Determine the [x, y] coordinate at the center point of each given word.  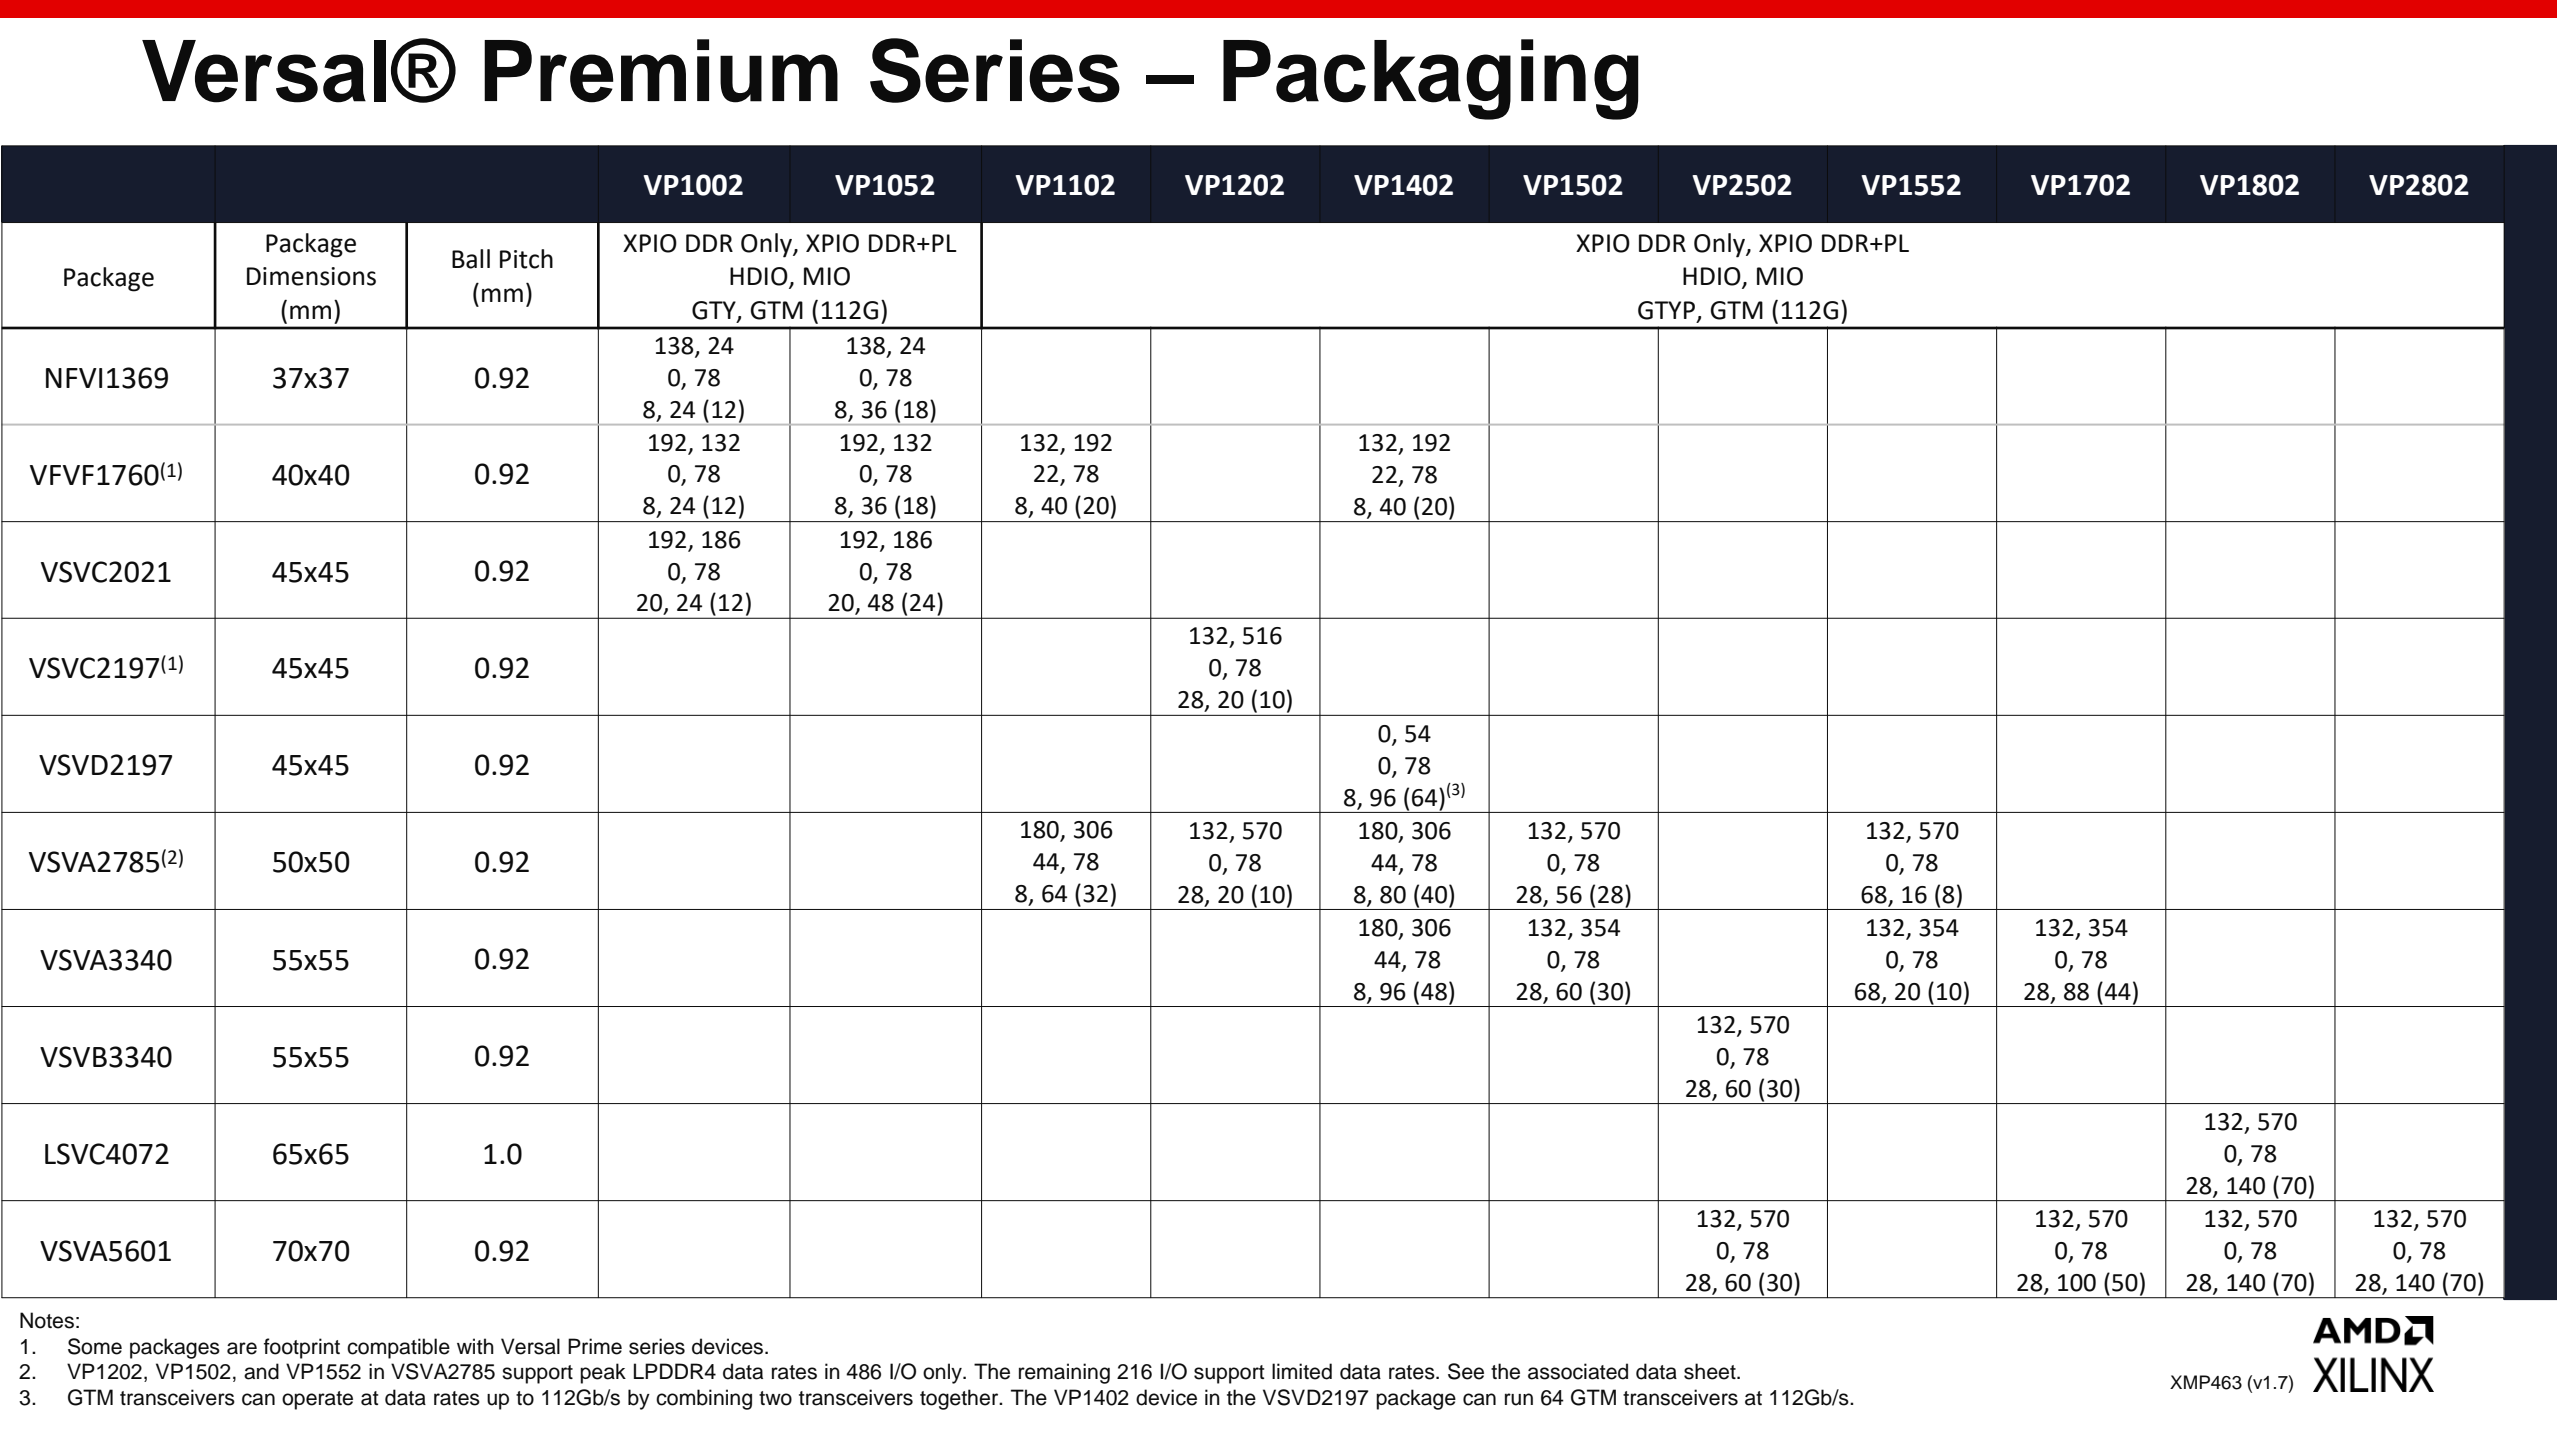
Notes [47, 1320]
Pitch [526, 259]
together [960, 1399]
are [242, 1348]
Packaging [1431, 79]
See [1466, 1371]
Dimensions [311, 276]
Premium [661, 71]
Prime [595, 1346]
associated [1578, 1371]
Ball [471, 259]
